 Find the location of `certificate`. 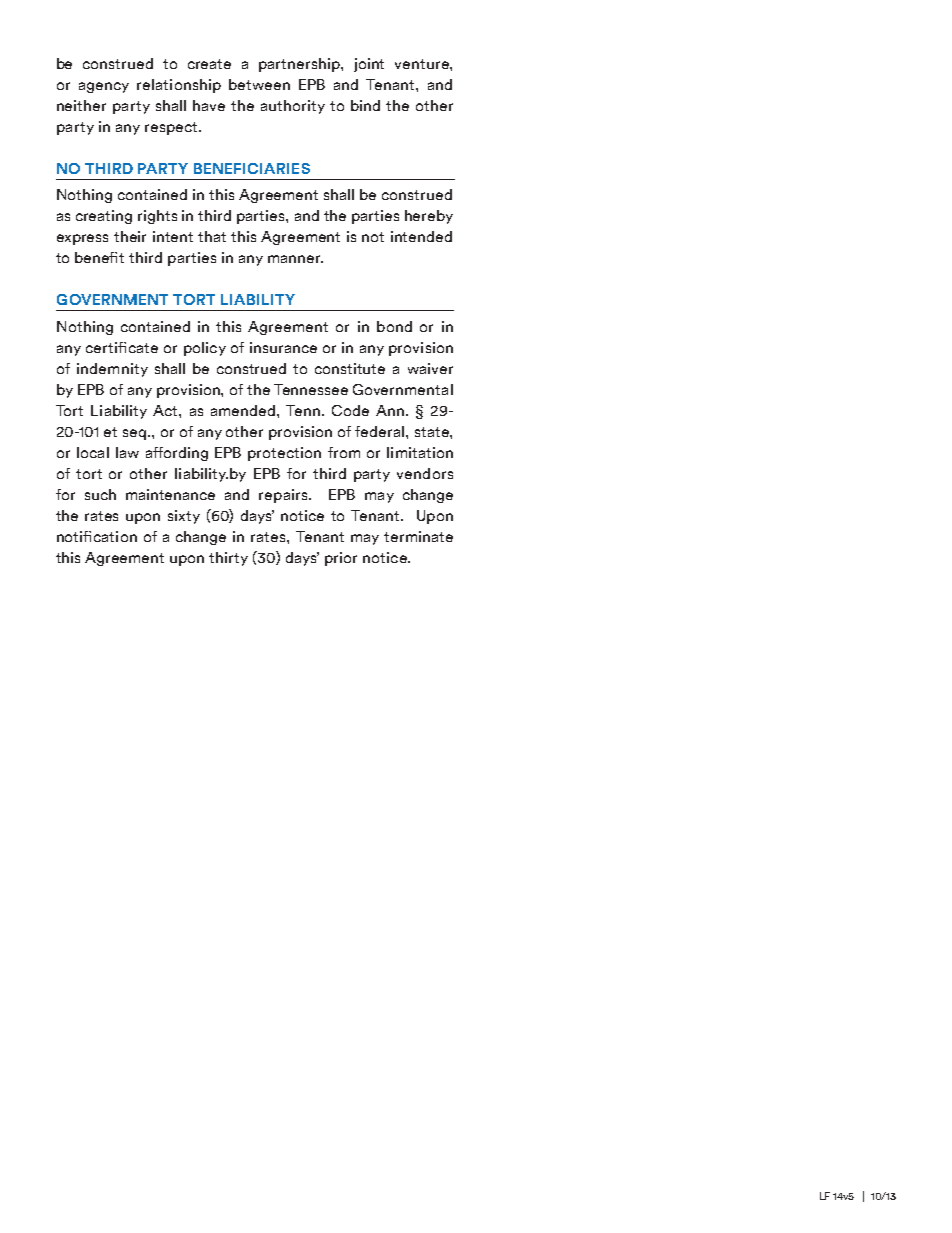

certificate is located at coordinates (122, 347).
